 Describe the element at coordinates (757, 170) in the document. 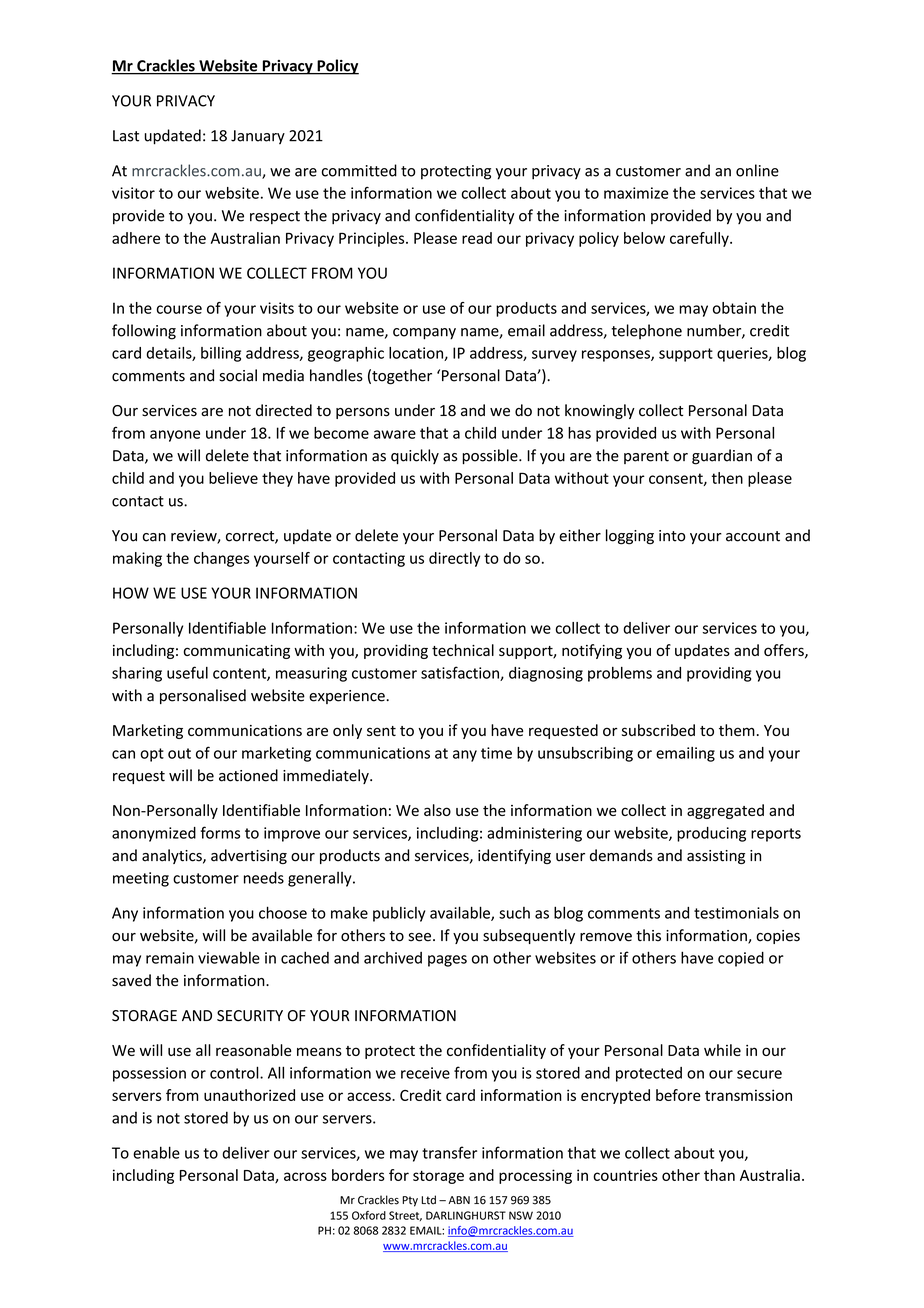

I see `online` at that location.
